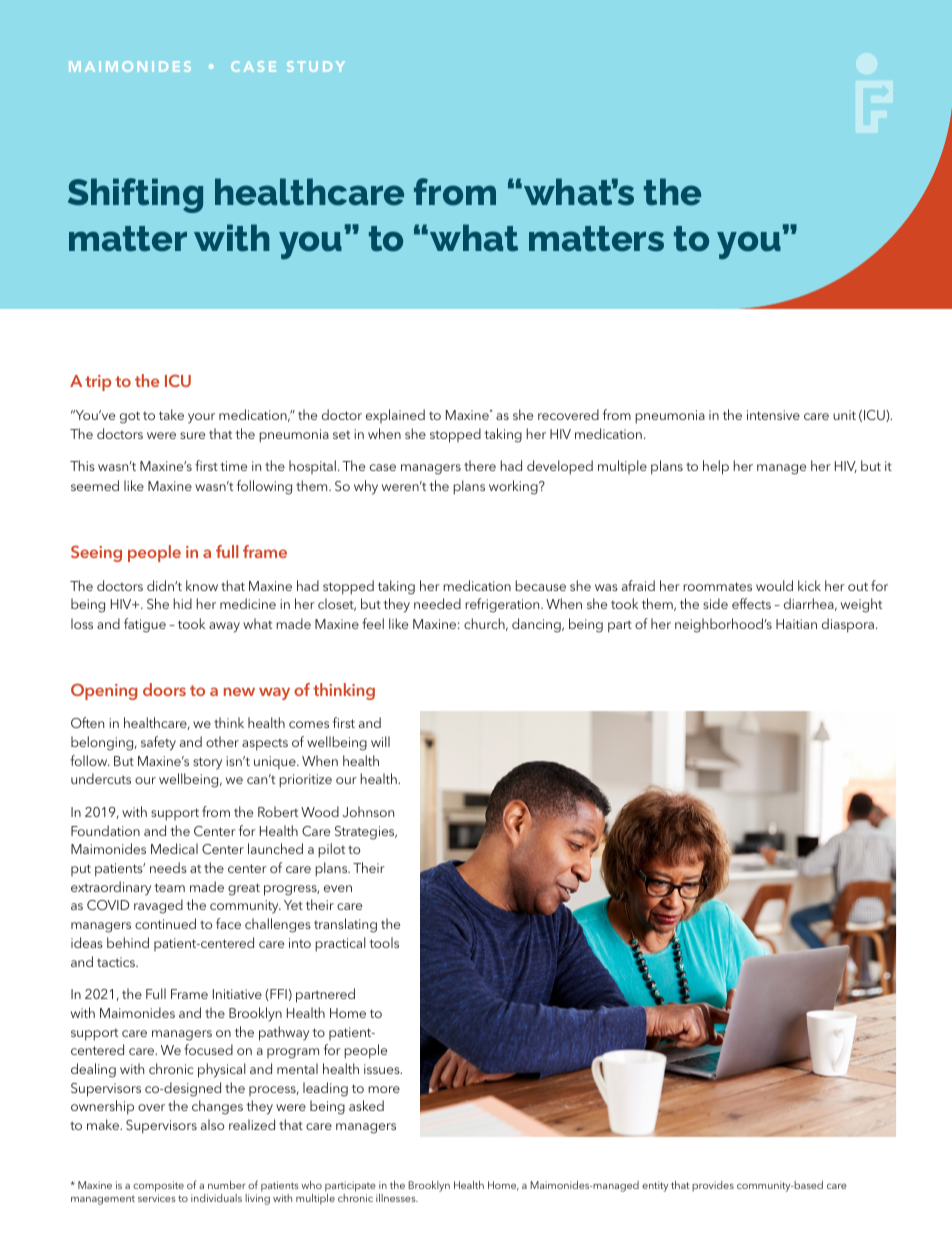 The width and height of the screenshot is (952, 1233). I want to click on Medical, so click(174, 848).
